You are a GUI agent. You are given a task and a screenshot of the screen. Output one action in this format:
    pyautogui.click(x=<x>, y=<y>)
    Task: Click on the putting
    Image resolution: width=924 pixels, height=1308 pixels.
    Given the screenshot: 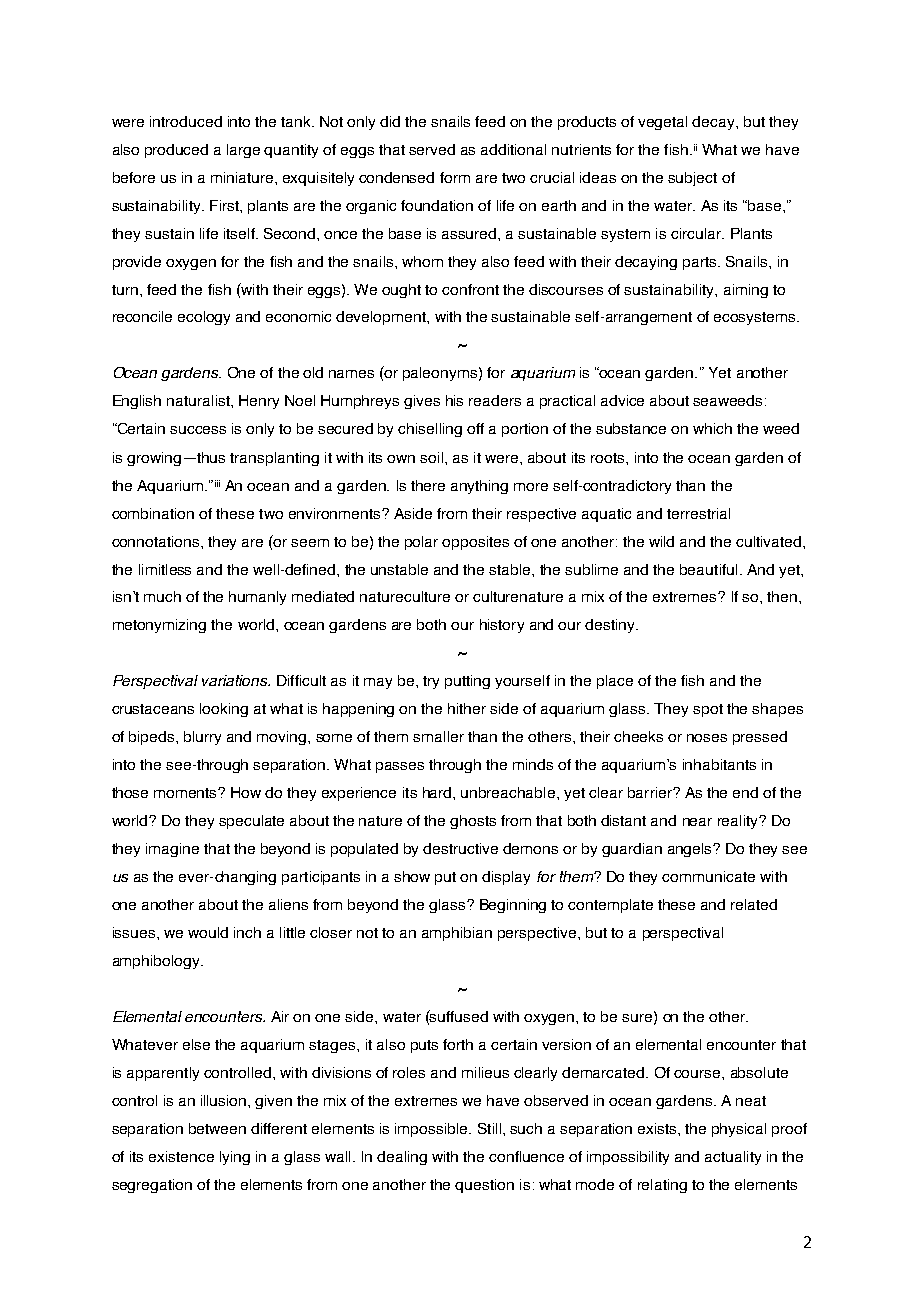 What is the action you would take?
    pyautogui.click(x=467, y=682)
